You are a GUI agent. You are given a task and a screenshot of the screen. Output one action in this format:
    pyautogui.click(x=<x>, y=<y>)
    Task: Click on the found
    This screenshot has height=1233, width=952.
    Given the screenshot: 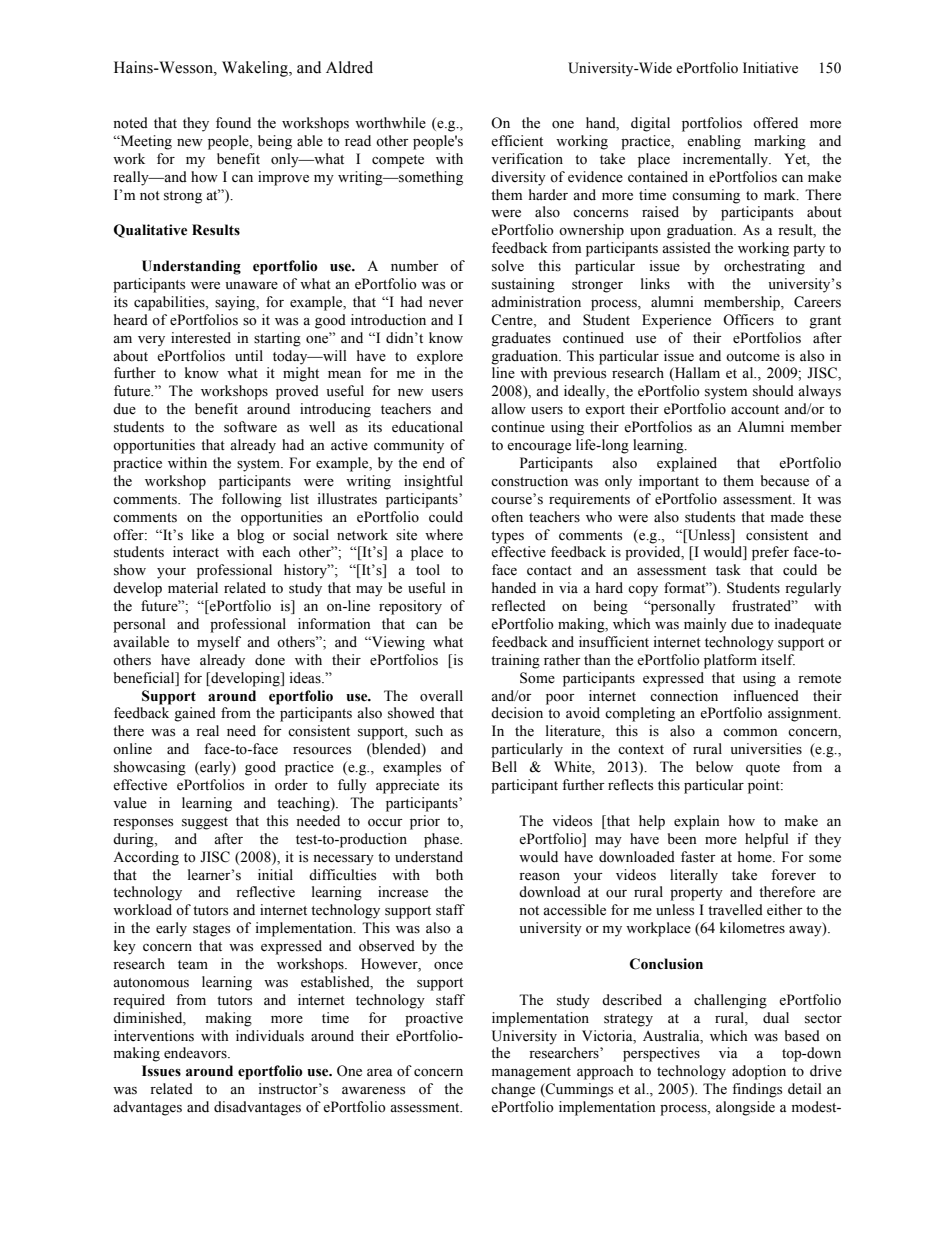 What is the action you would take?
    pyautogui.click(x=233, y=122)
